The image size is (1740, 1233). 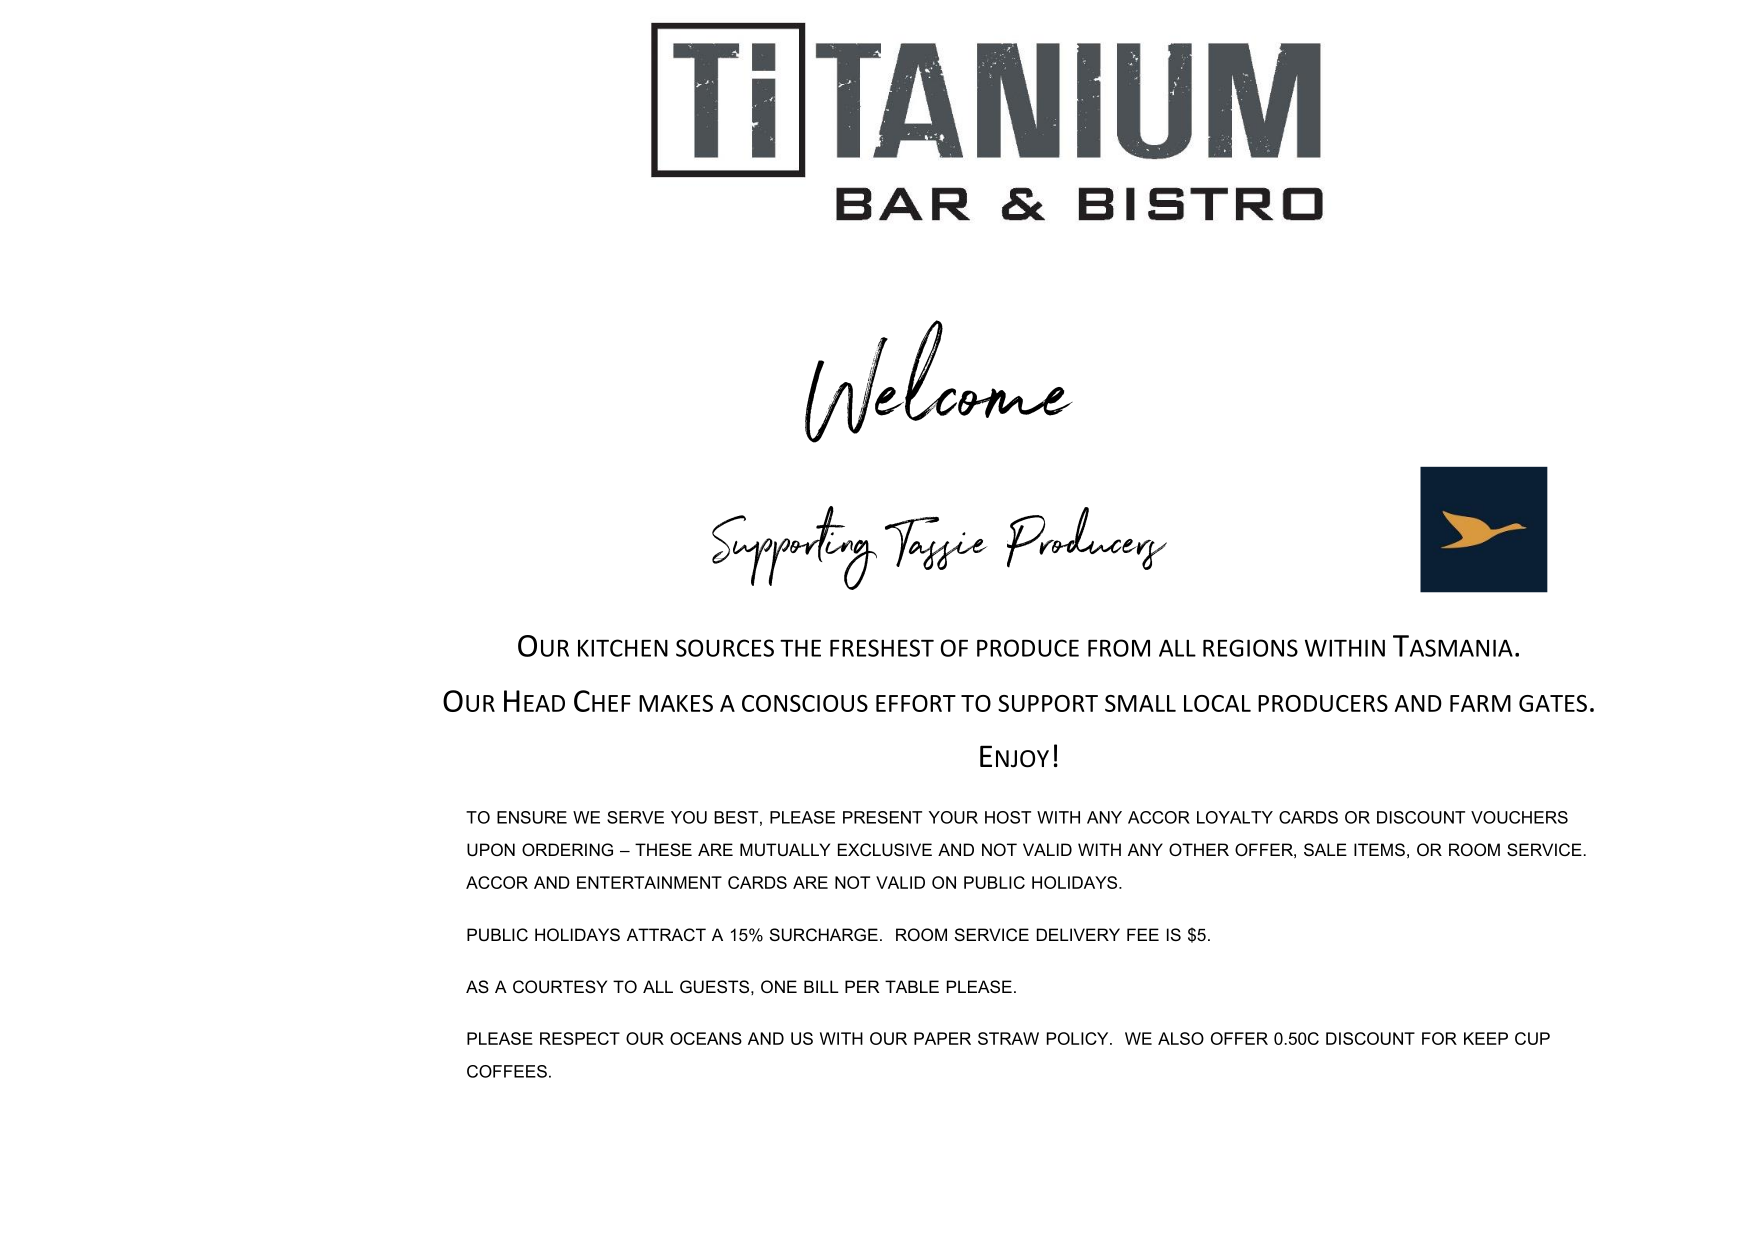 I want to click on FROM, so click(x=1119, y=648).
